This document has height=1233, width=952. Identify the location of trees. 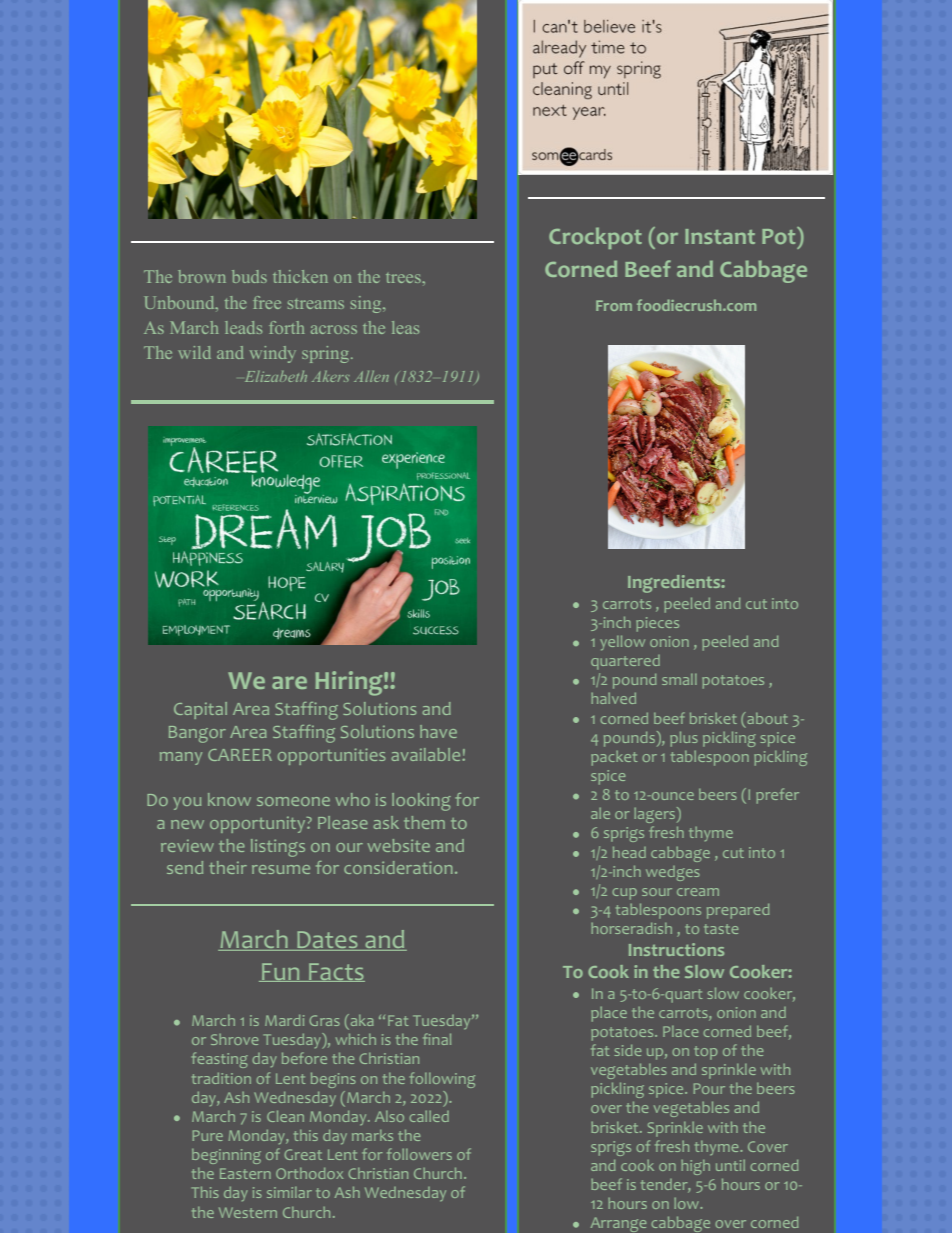
(404, 278).
